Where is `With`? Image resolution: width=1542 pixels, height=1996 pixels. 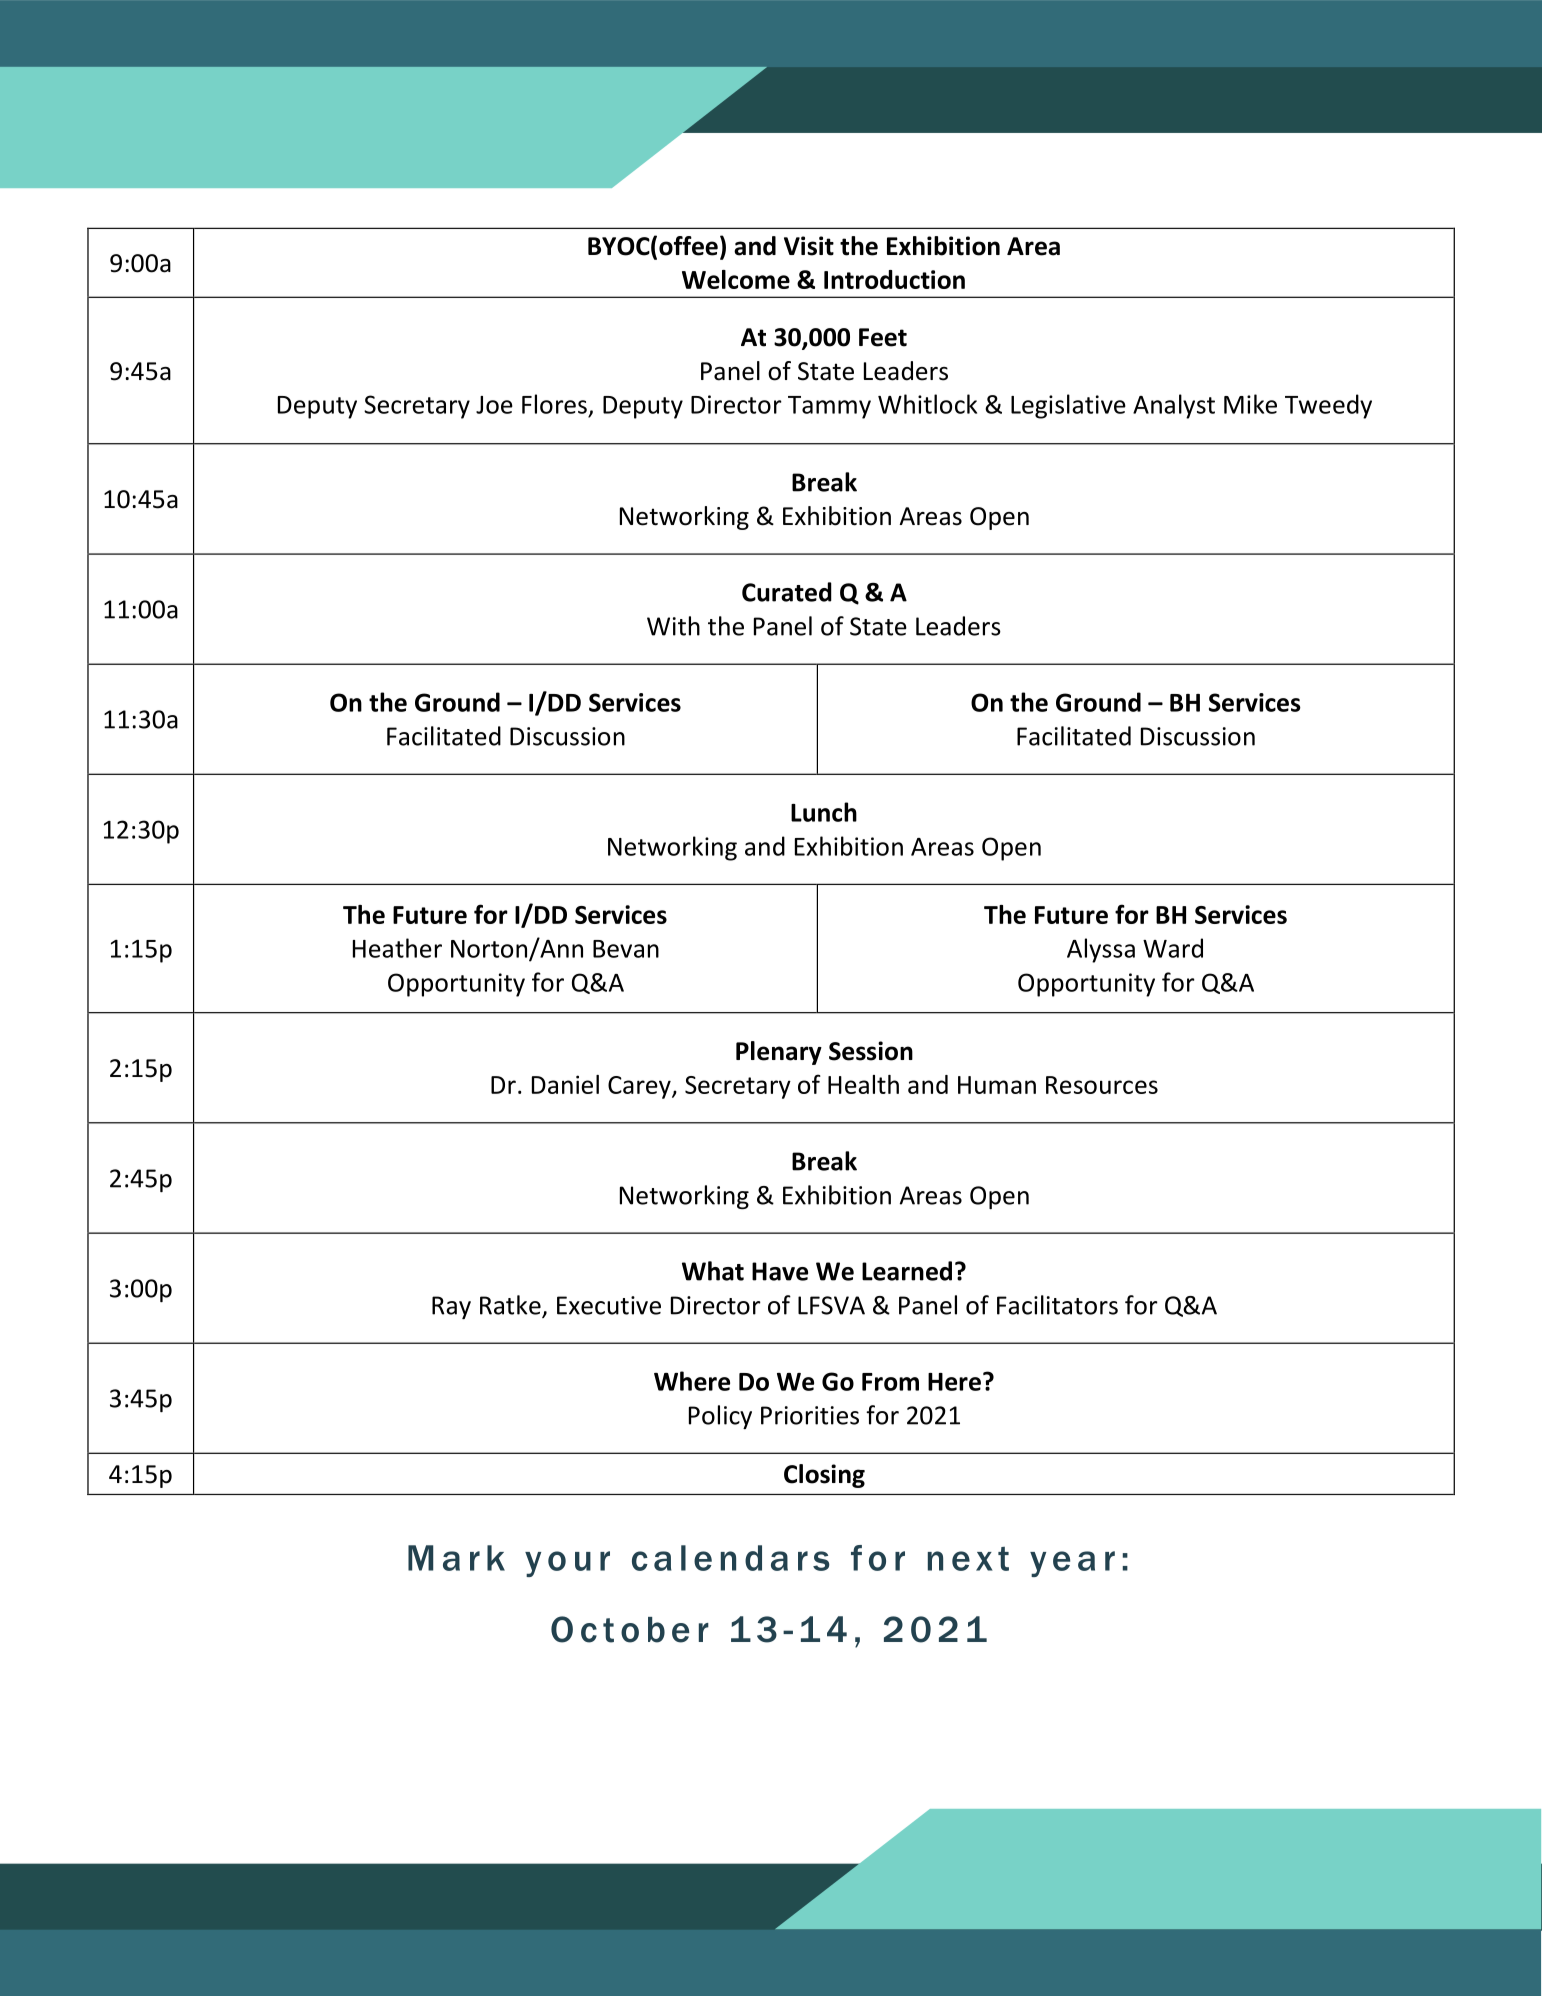
With is located at coordinates (673, 626).
